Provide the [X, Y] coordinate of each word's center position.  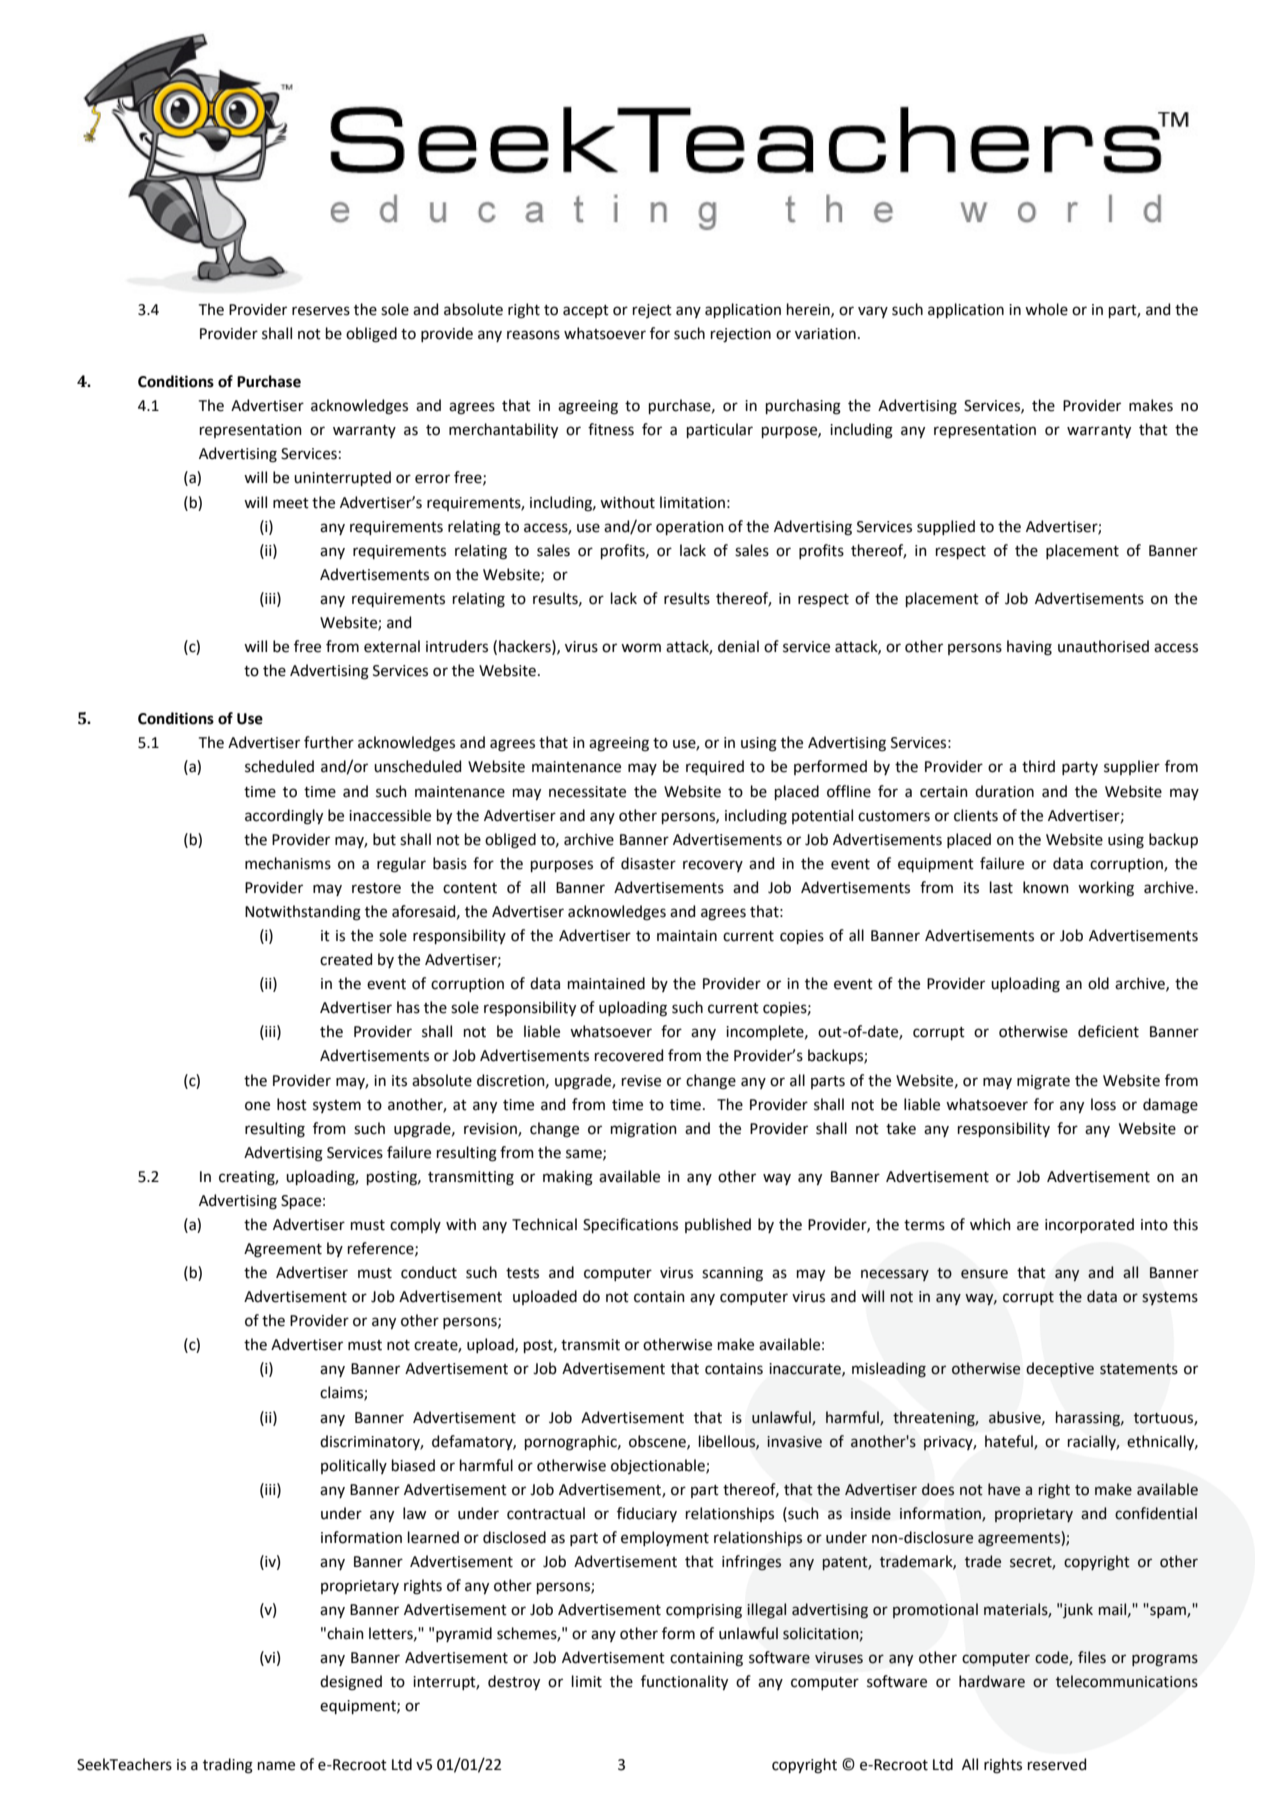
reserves [321, 311]
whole [1046, 309]
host [292, 1104]
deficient [1108, 1031]
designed [351, 1683]
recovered [629, 1055]
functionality [684, 1682]
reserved [1057, 1764]
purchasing [803, 407]
